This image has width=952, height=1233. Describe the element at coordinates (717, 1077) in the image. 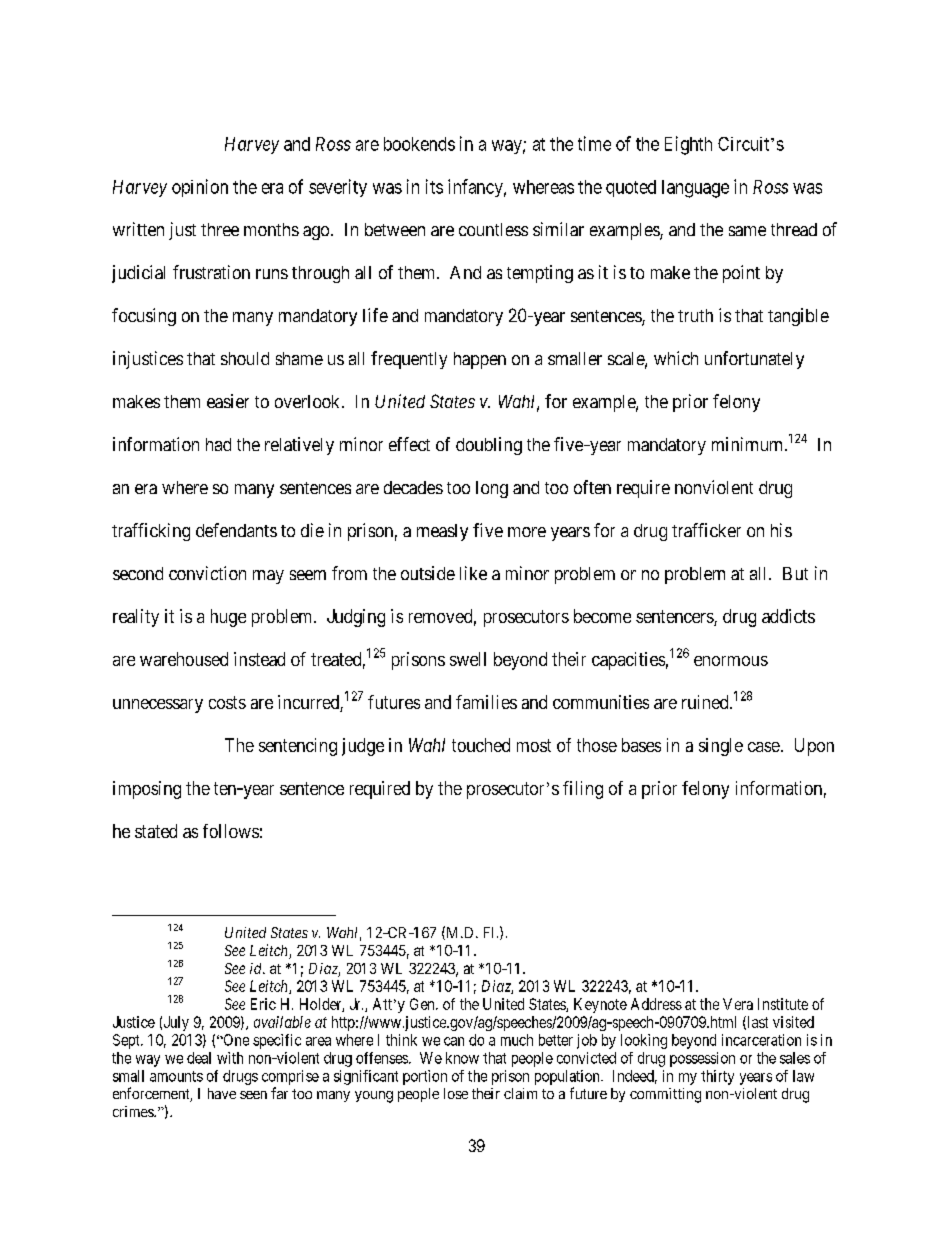

I see `thirty` at that location.
